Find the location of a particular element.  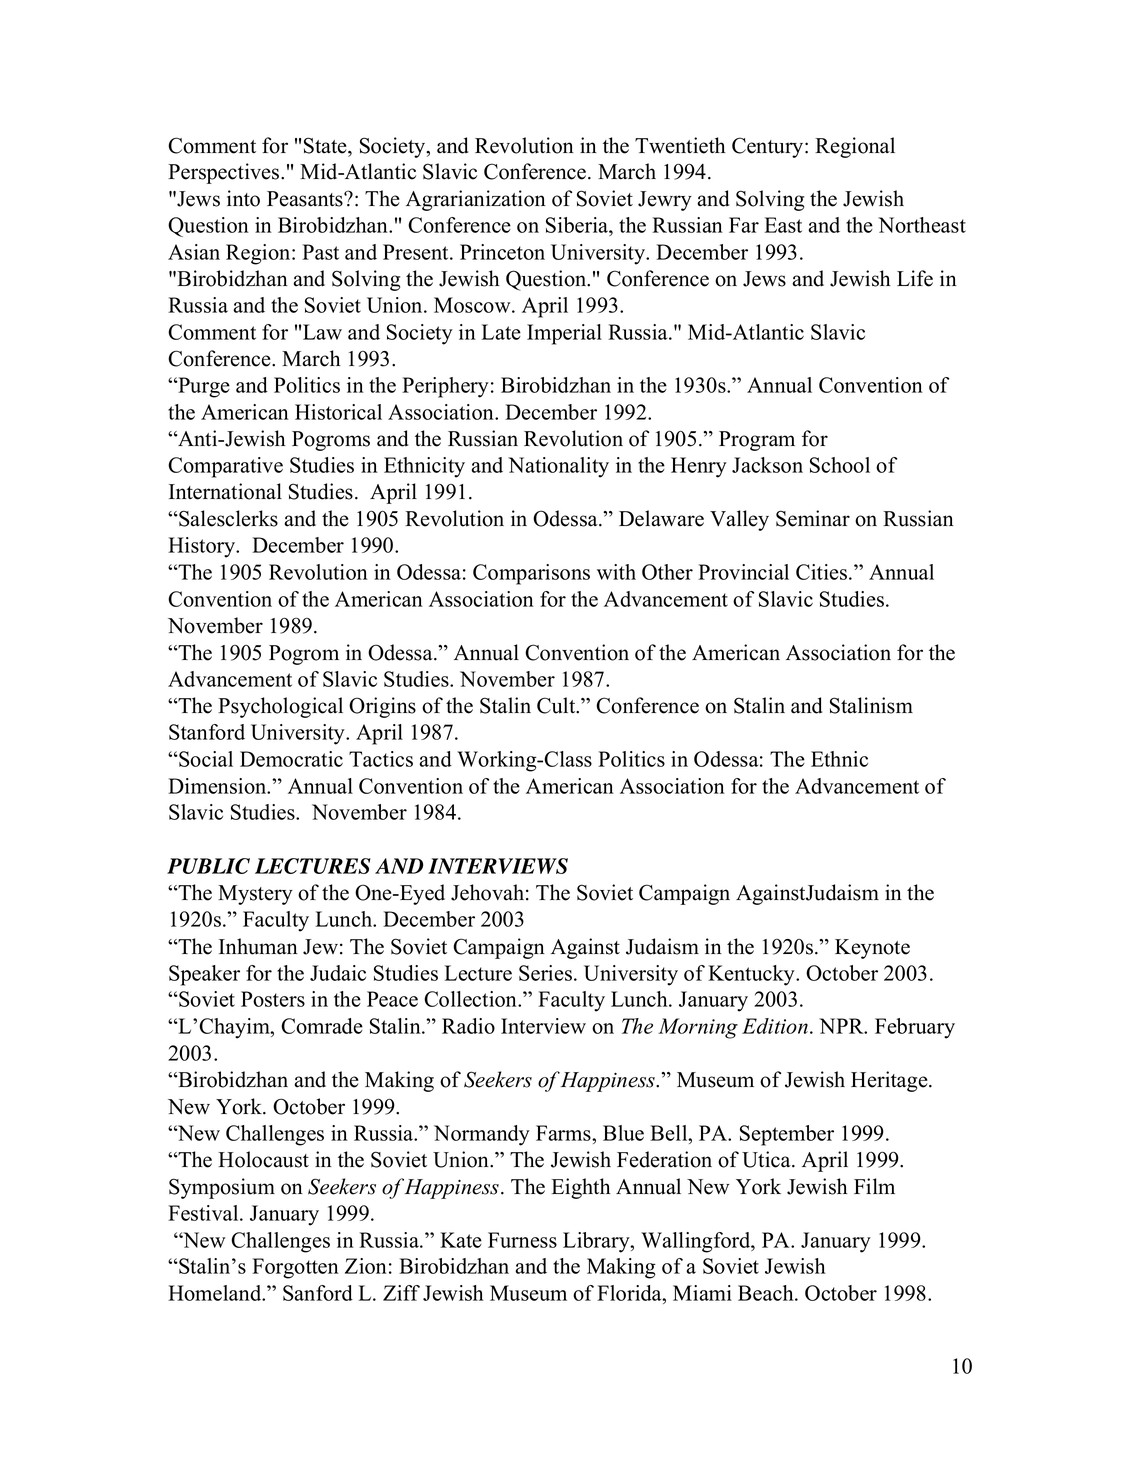

Comparisons is located at coordinates (531, 574).
